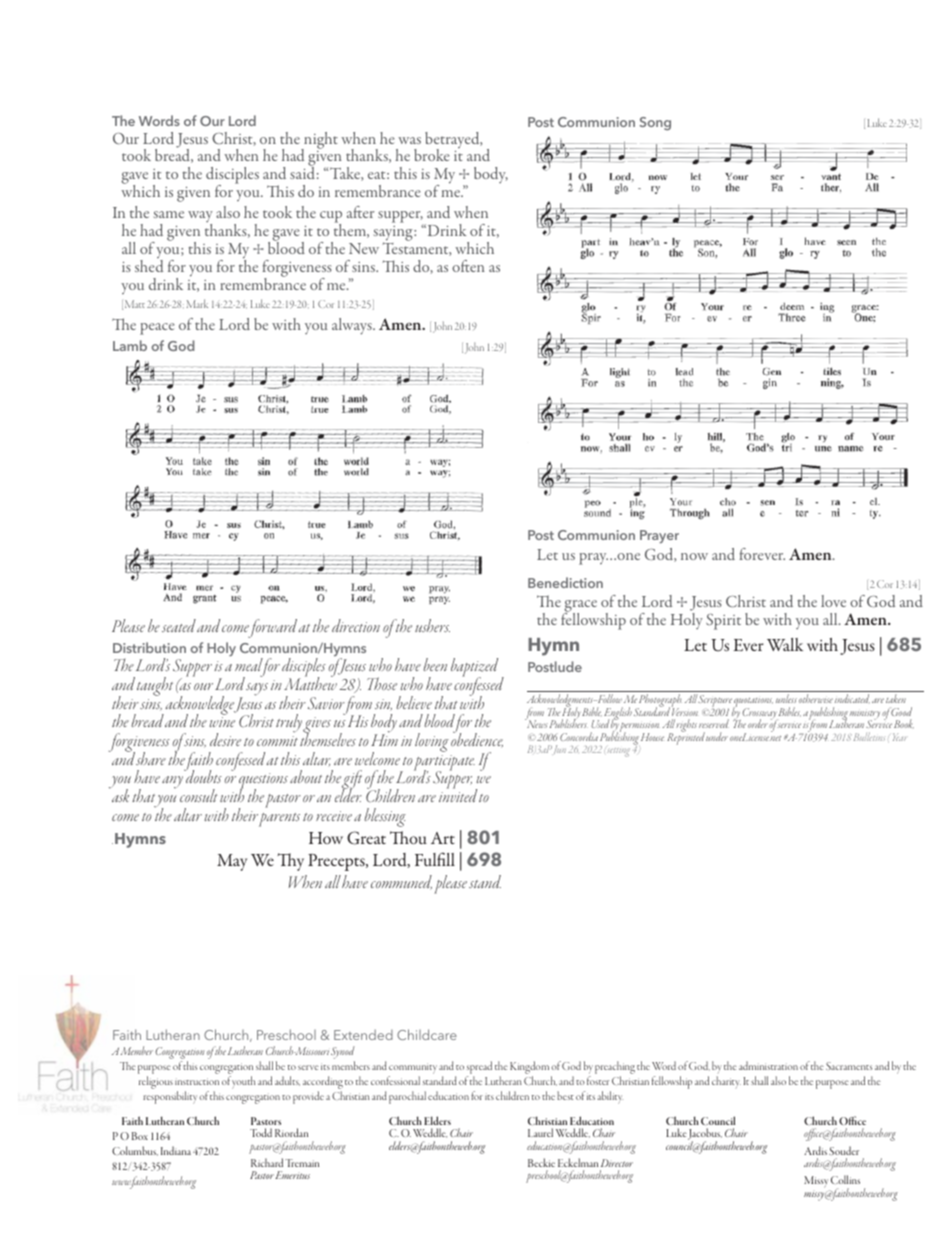 This screenshot has height=1233, width=952. What do you see at coordinates (833, 601) in the screenshot?
I see `love` at bounding box center [833, 601].
